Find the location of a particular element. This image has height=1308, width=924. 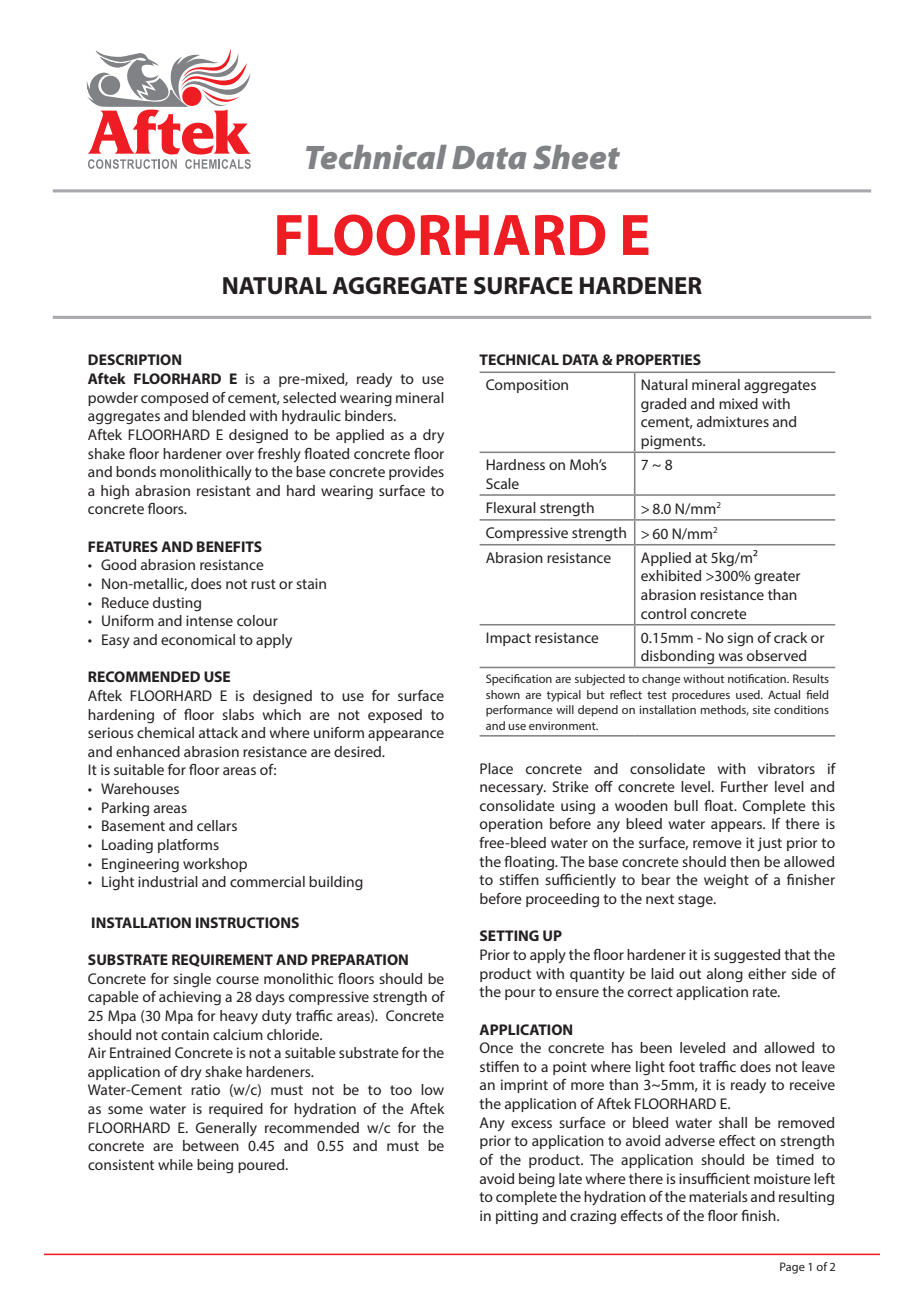

Flexural is located at coordinates (511, 507).
